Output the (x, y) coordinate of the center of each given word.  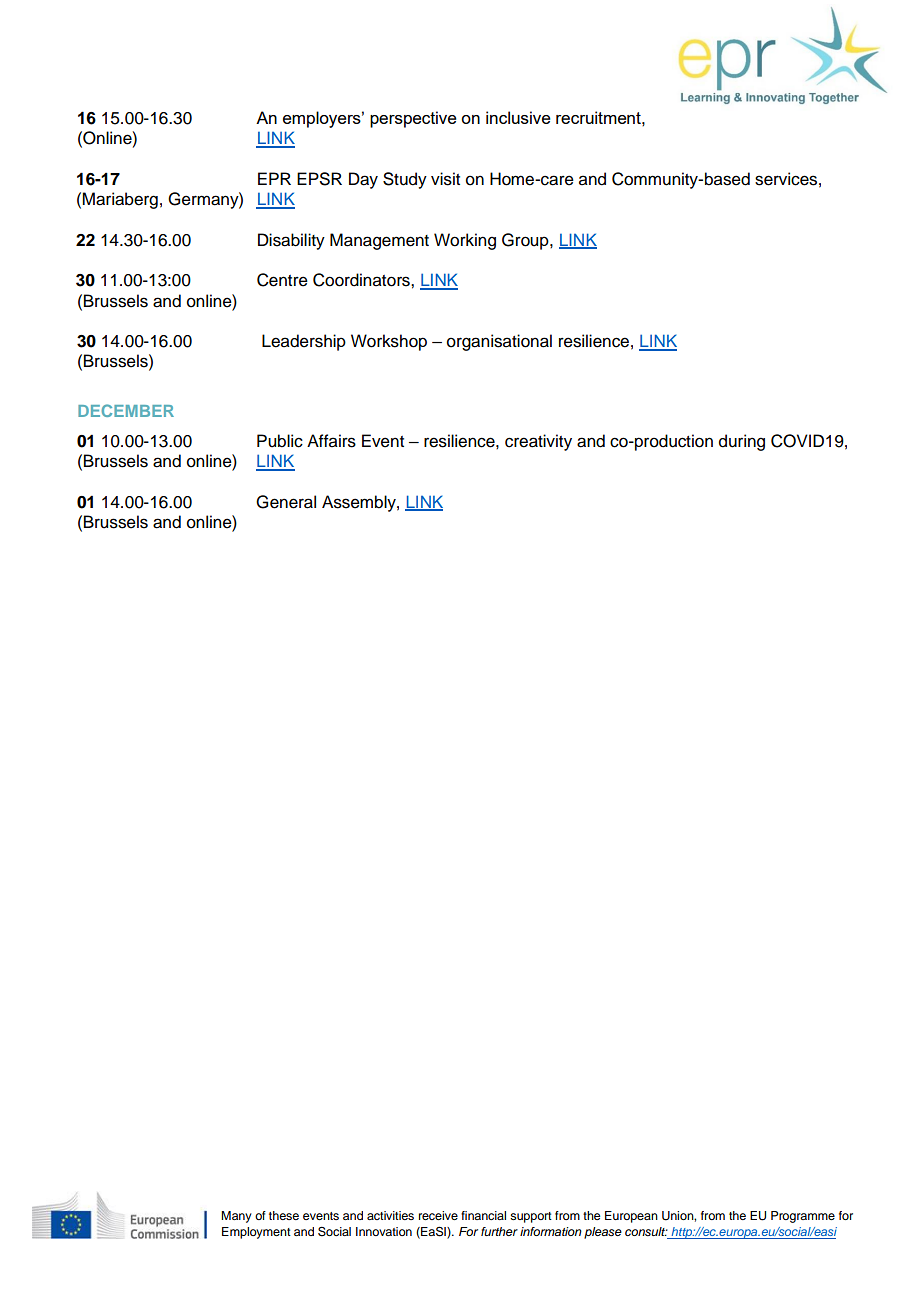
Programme (803, 1217)
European (631, 1217)
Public (280, 441)
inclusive (518, 117)
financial (483, 1215)
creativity (538, 442)
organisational (499, 342)
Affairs (331, 441)
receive (438, 1215)
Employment (256, 1233)
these (284, 1215)
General (286, 502)
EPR (274, 178)
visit (445, 179)
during (742, 442)
